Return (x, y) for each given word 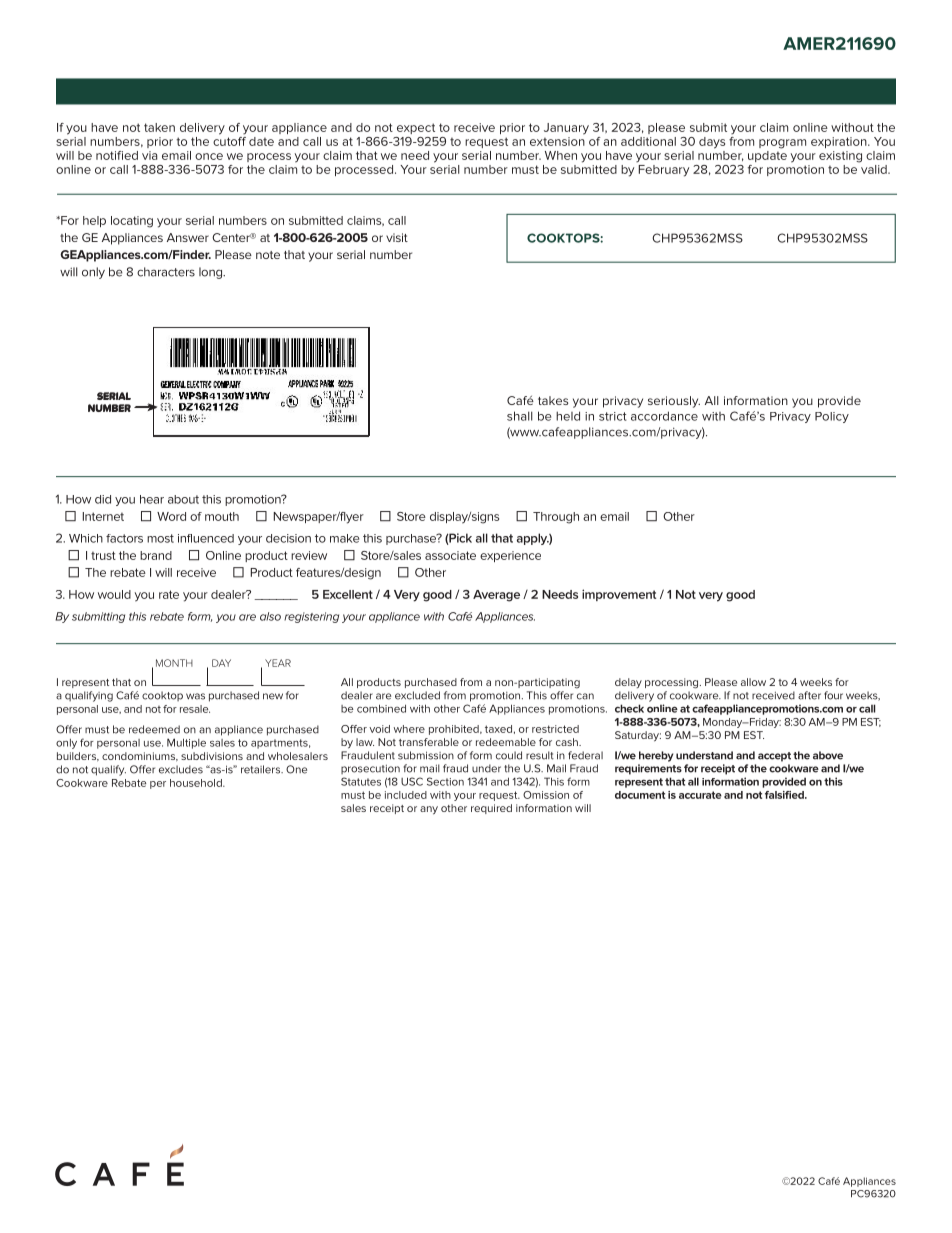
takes (553, 400)
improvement (619, 595)
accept (774, 757)
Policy (832, 417)
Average (496, 596)
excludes (181, 769)
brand (156, 555)
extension (557, 141)
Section (445, 781)
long (211, 273)
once (209, 156)
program (782, 144)
